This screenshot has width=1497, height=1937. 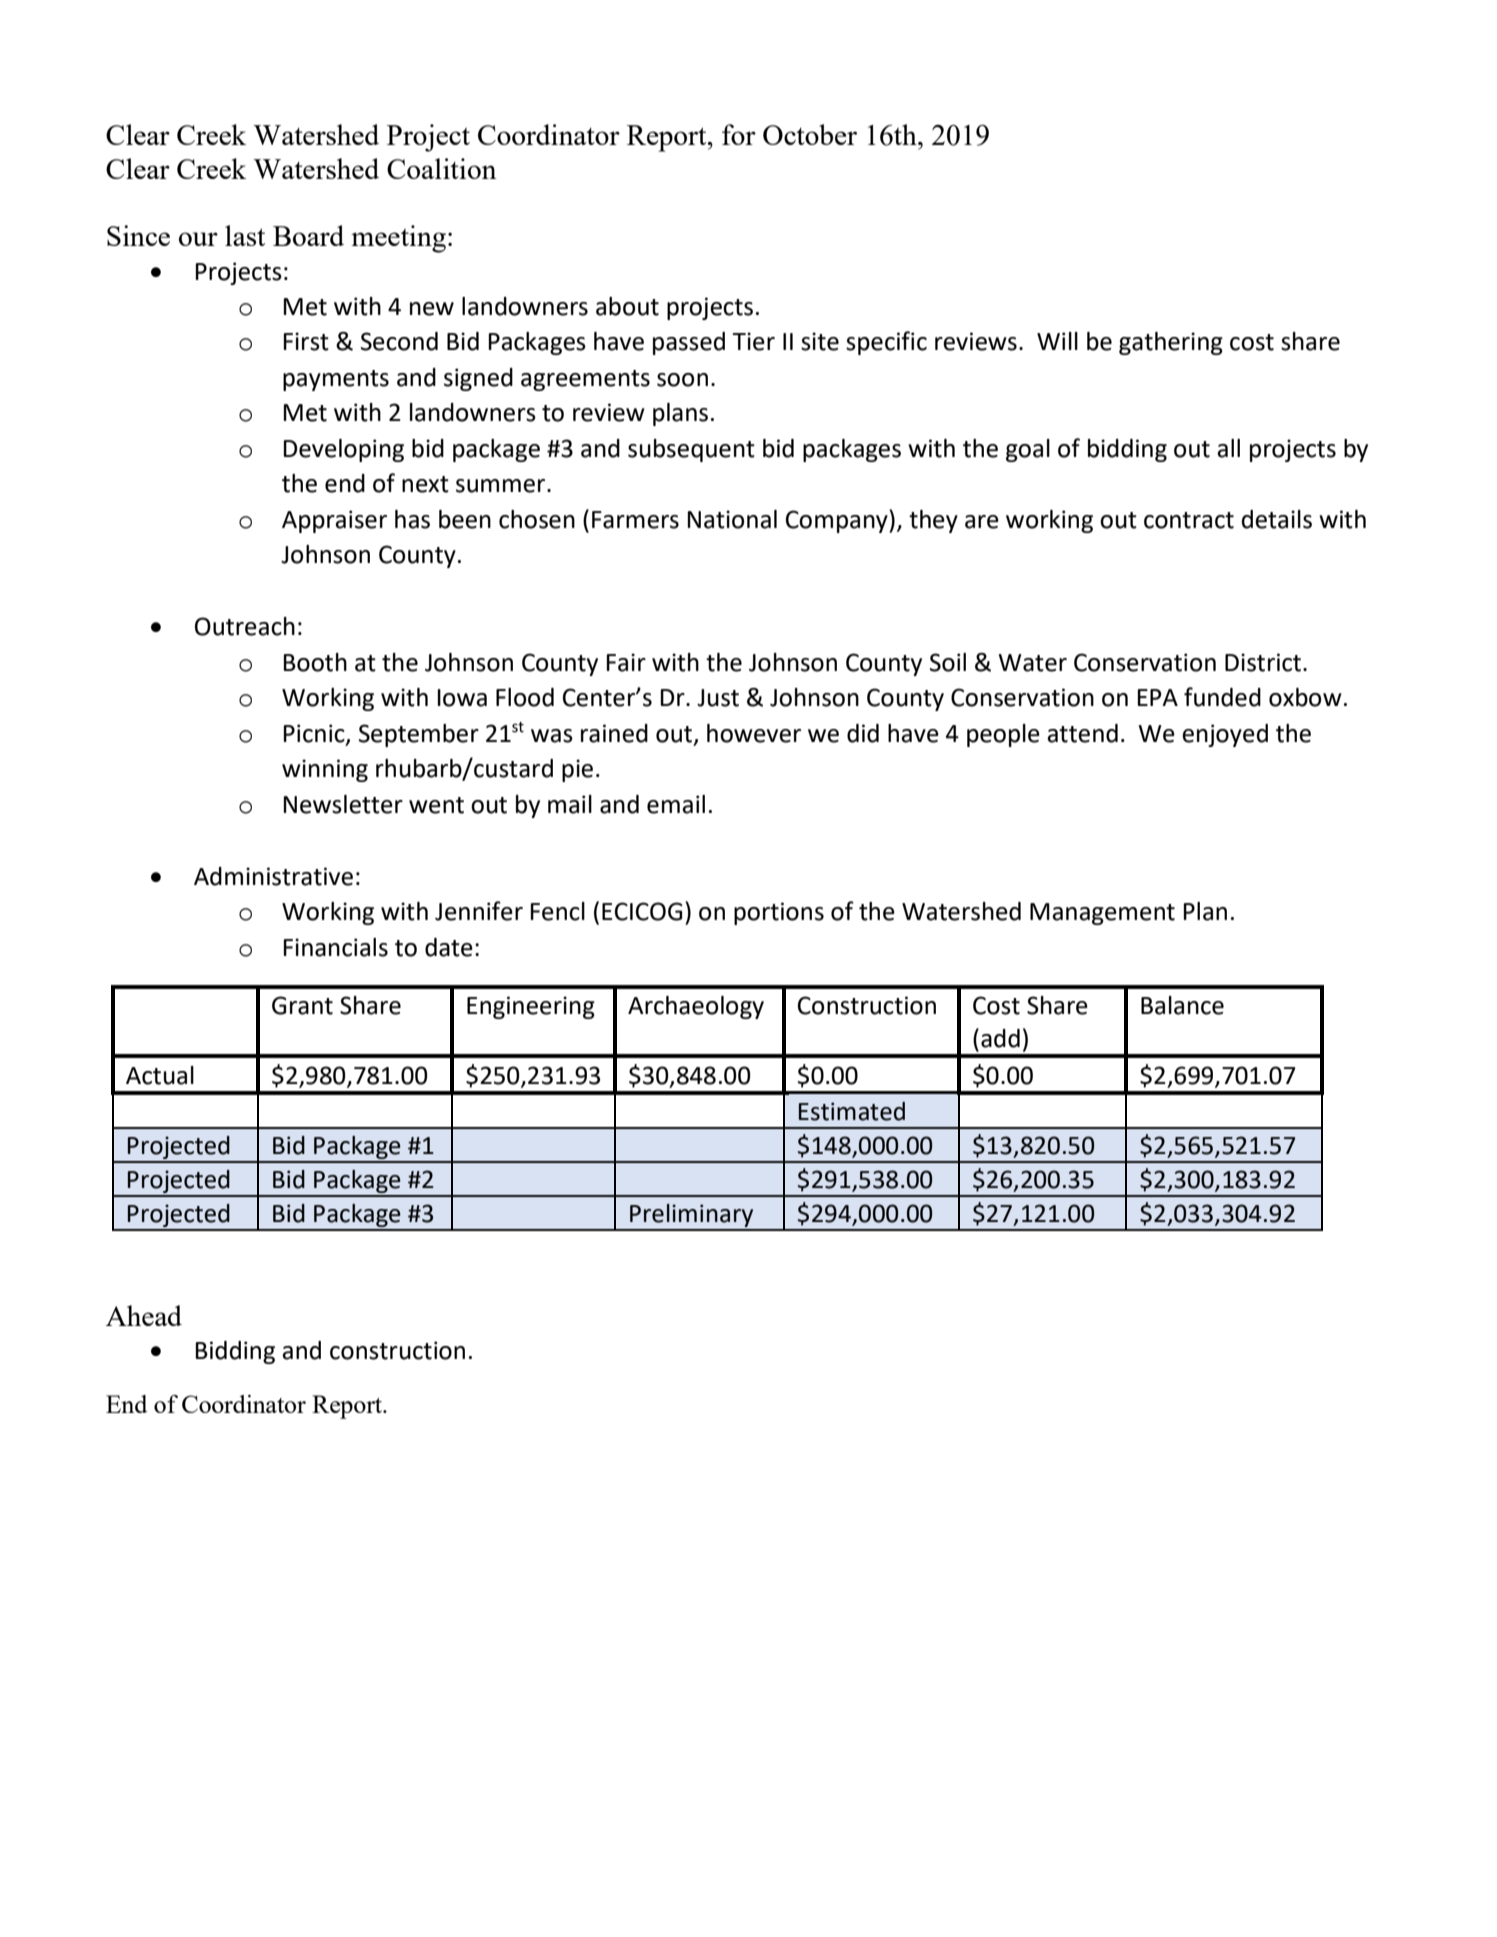 I want to click on Ahead, so click(x=144, y=1315).
